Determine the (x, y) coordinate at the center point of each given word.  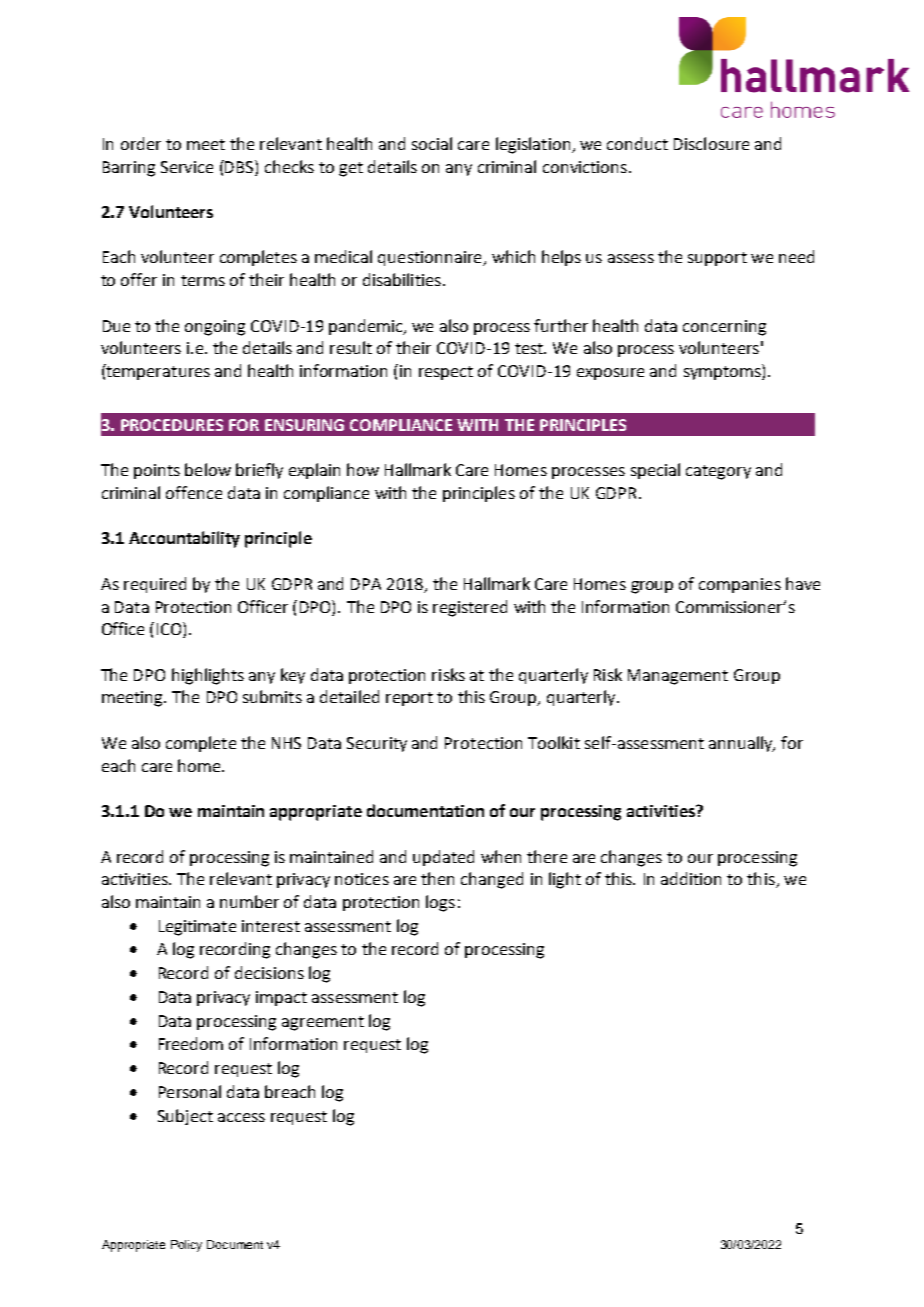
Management (678, 677)
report (409, 699)
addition (691, 878)
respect (446, 373)
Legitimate (197, 928)
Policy (186, 1246)
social (432, 143)
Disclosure (711, 143)
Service (187, 167)
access (241, 1117)
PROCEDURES (172, 425)
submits (272, 696)
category (718, 472)
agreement (323, 1023)
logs (440, 903)
